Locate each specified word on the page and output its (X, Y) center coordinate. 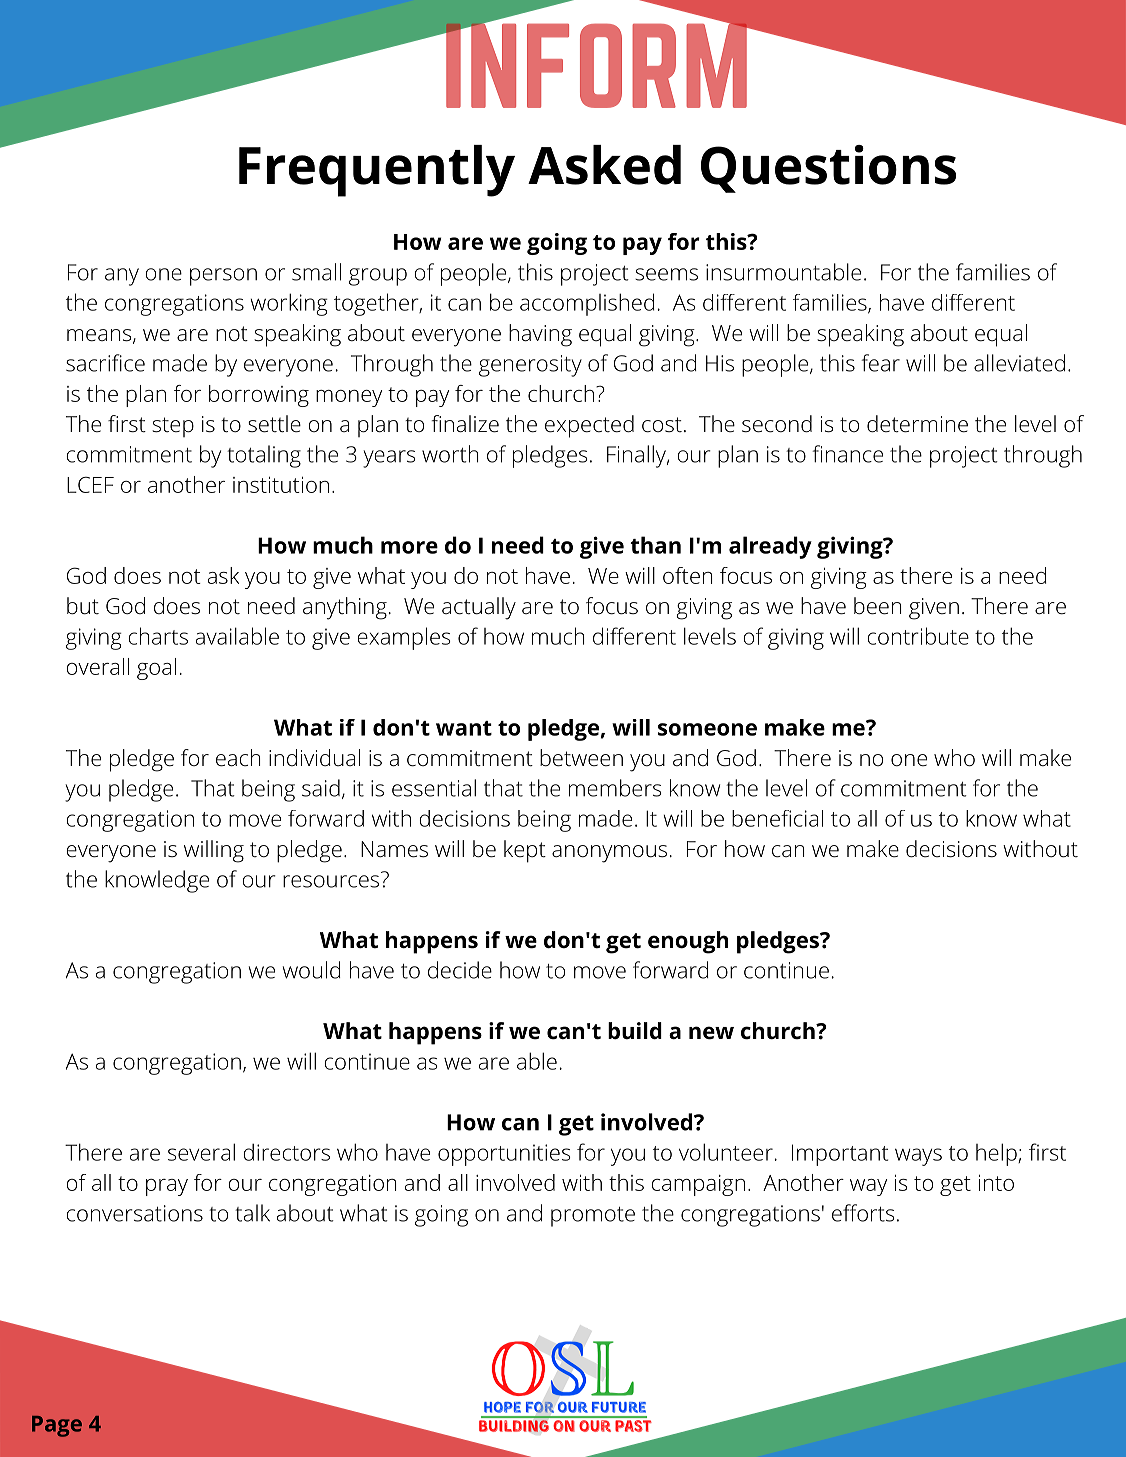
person (223, 277)
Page (57, 1426)
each (238, 758)
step (173, 427)
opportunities (504, 1155)
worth (450, 454)
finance (847, 454)
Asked (604, 165)
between (581, 758)
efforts (863, 1213)
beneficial (777, 818)
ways (918, 1157)
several (201, 1152)
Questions (828, 169)
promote (593, 1217)
